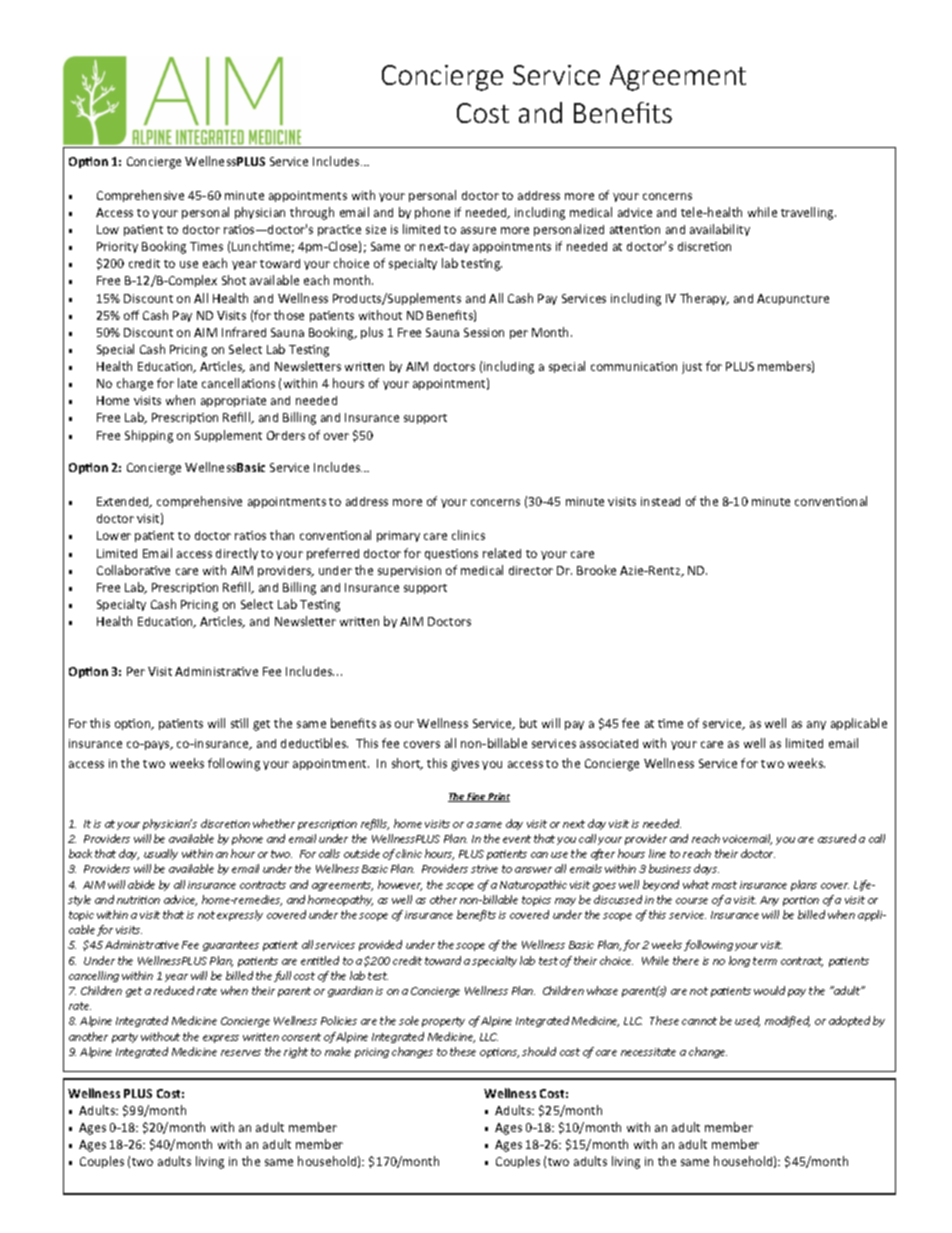 Image resolution: width=952 pixels, height=1233 pixels. I want to click on associated, so click(609, 743).
